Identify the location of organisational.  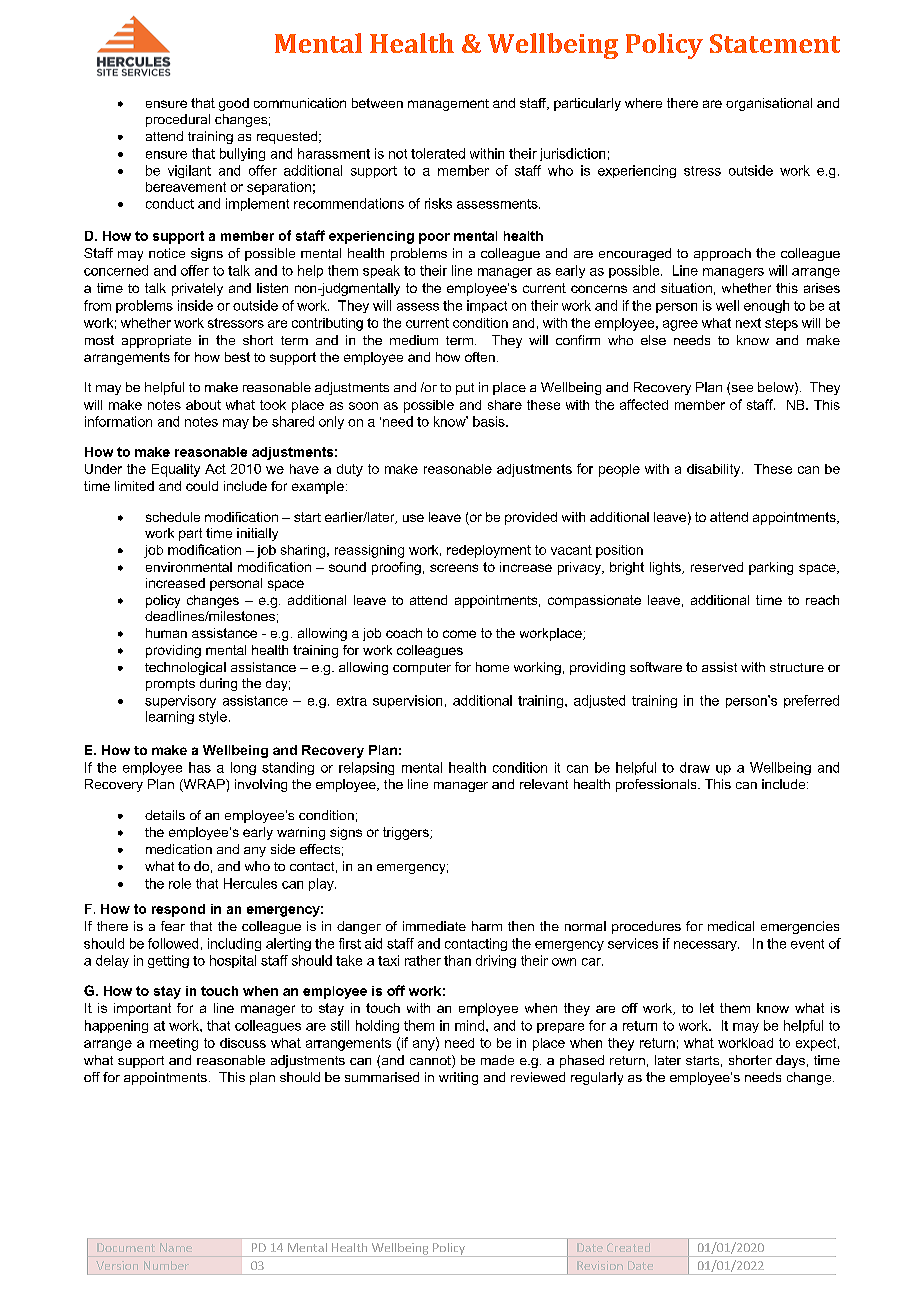
(769, 104).
